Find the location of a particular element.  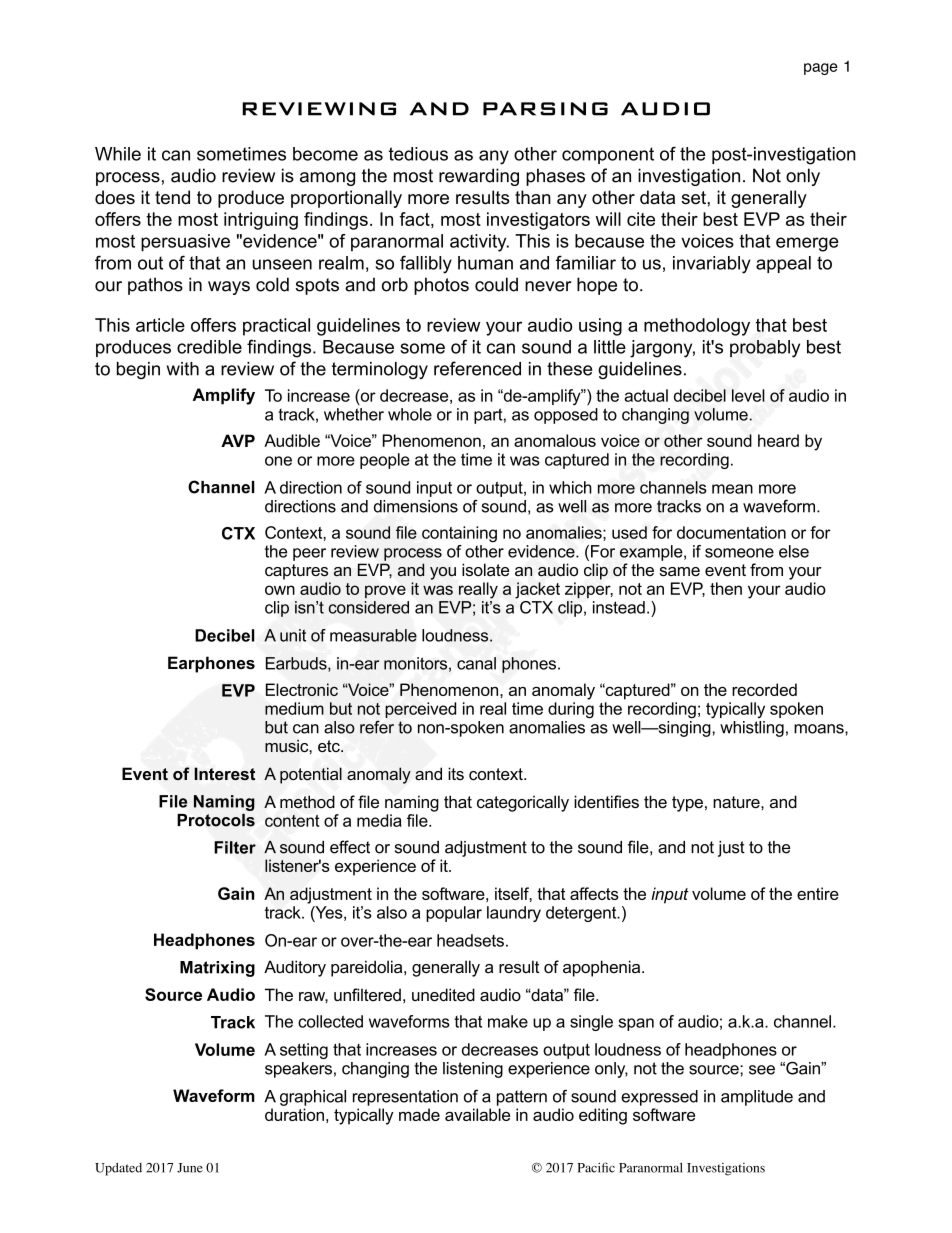

popular is located at coordinates (454, 914).
